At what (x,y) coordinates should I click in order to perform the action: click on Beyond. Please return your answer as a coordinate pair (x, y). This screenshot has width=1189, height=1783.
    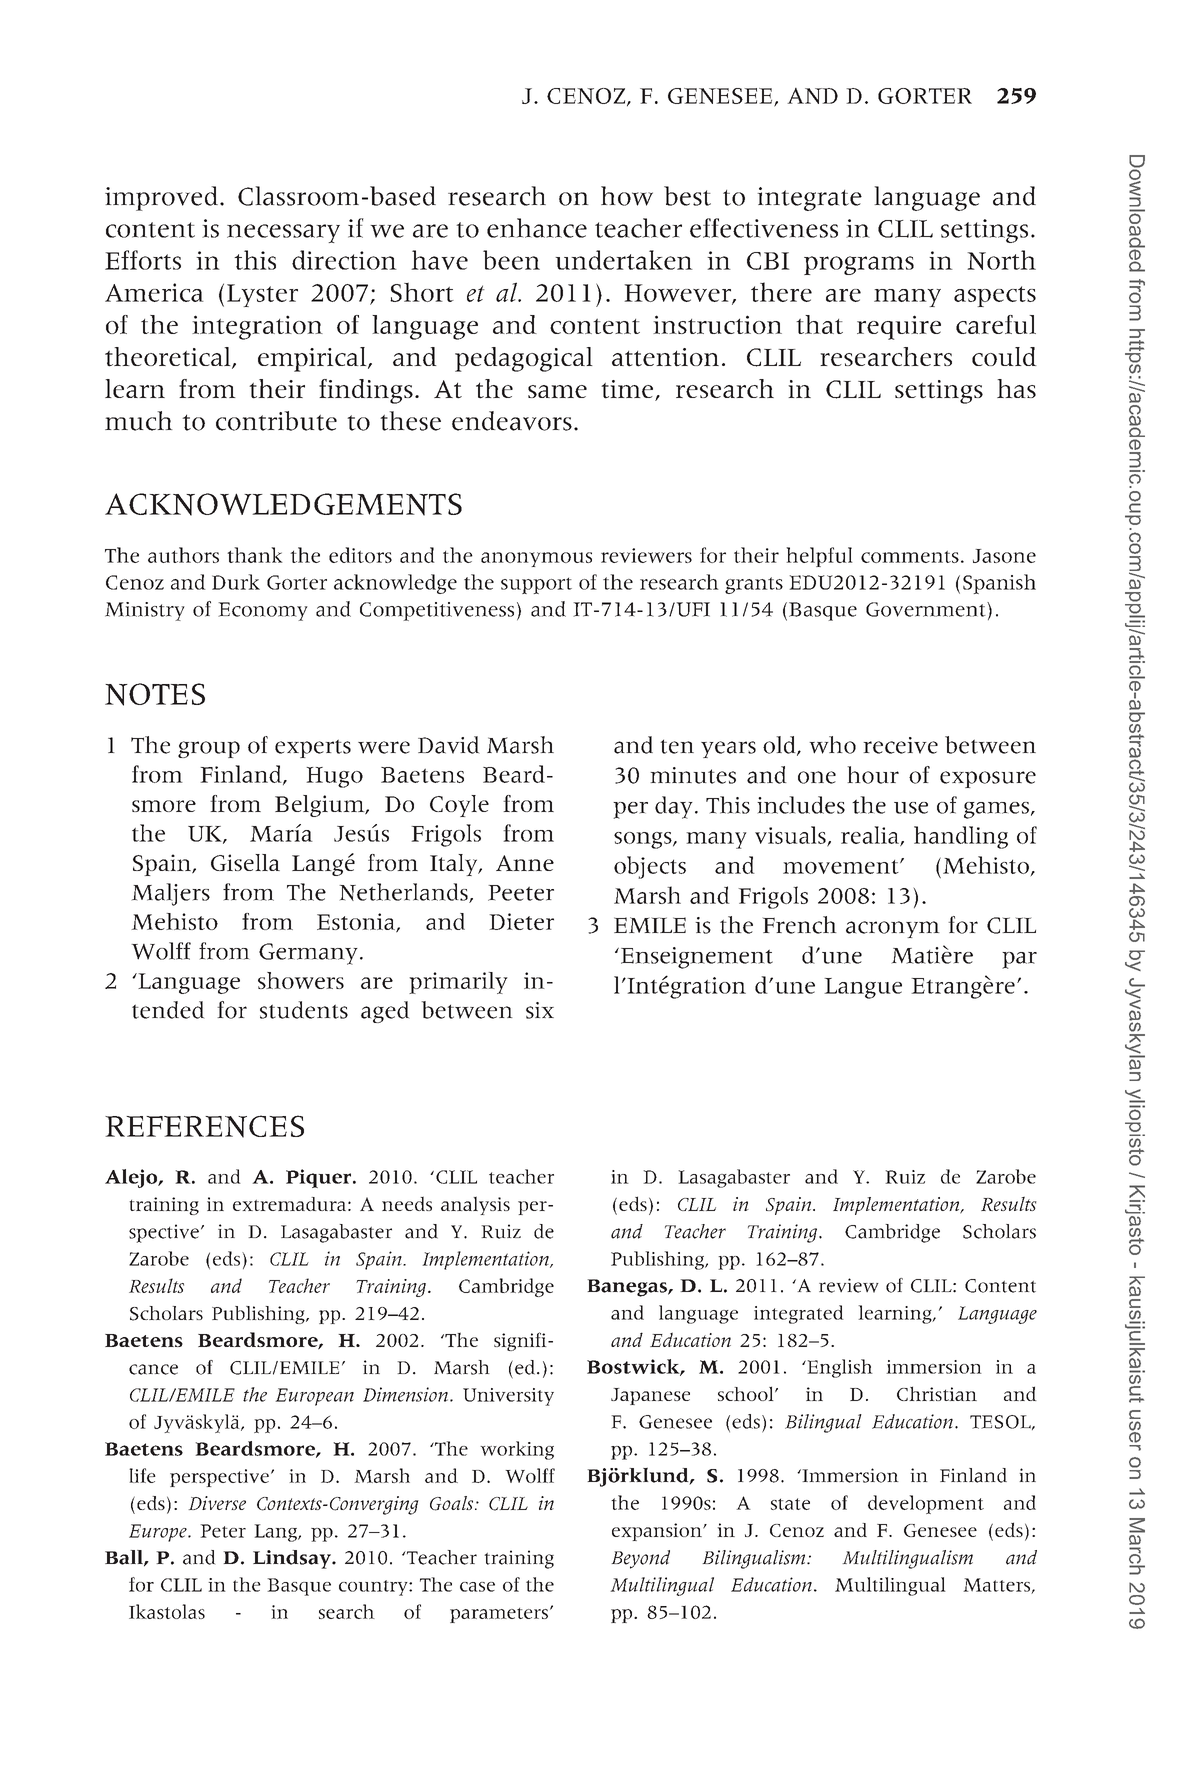
    Looking at the image, I should click on (640, 1559).
